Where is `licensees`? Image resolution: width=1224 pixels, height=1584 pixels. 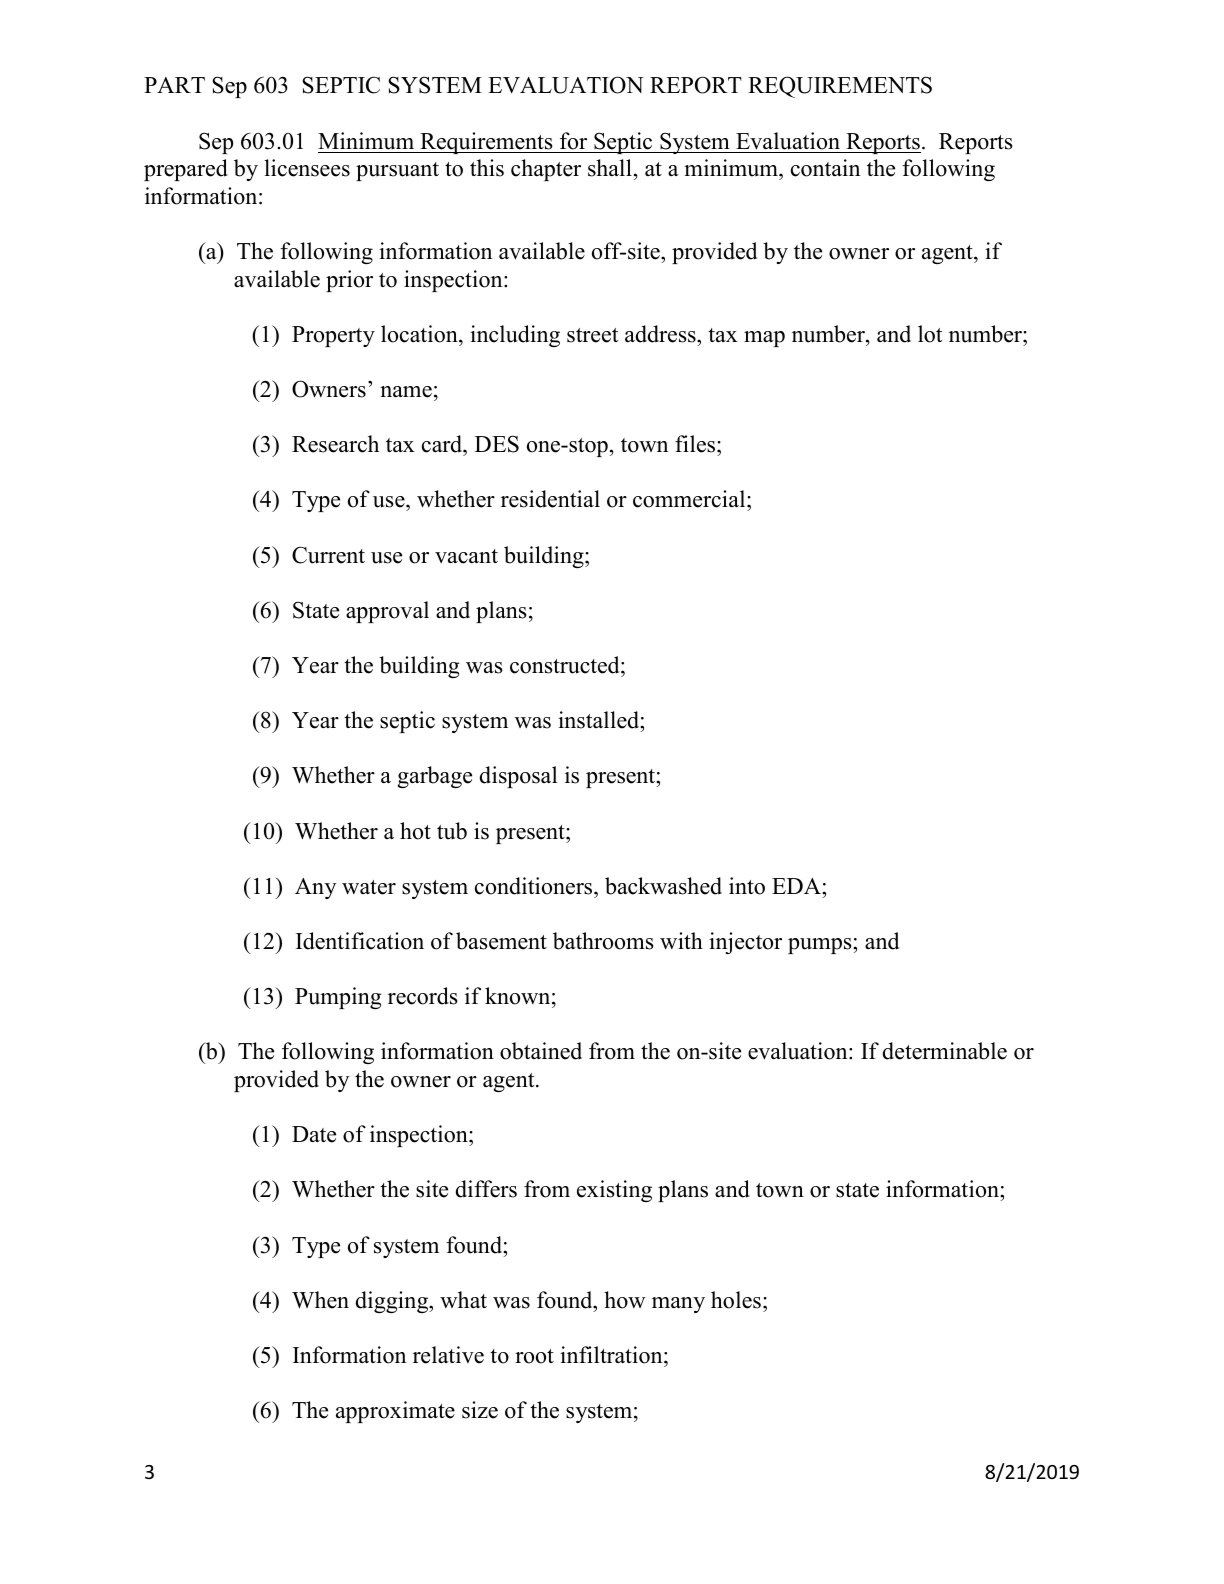 licensees is located at coordinates (307, 168).
